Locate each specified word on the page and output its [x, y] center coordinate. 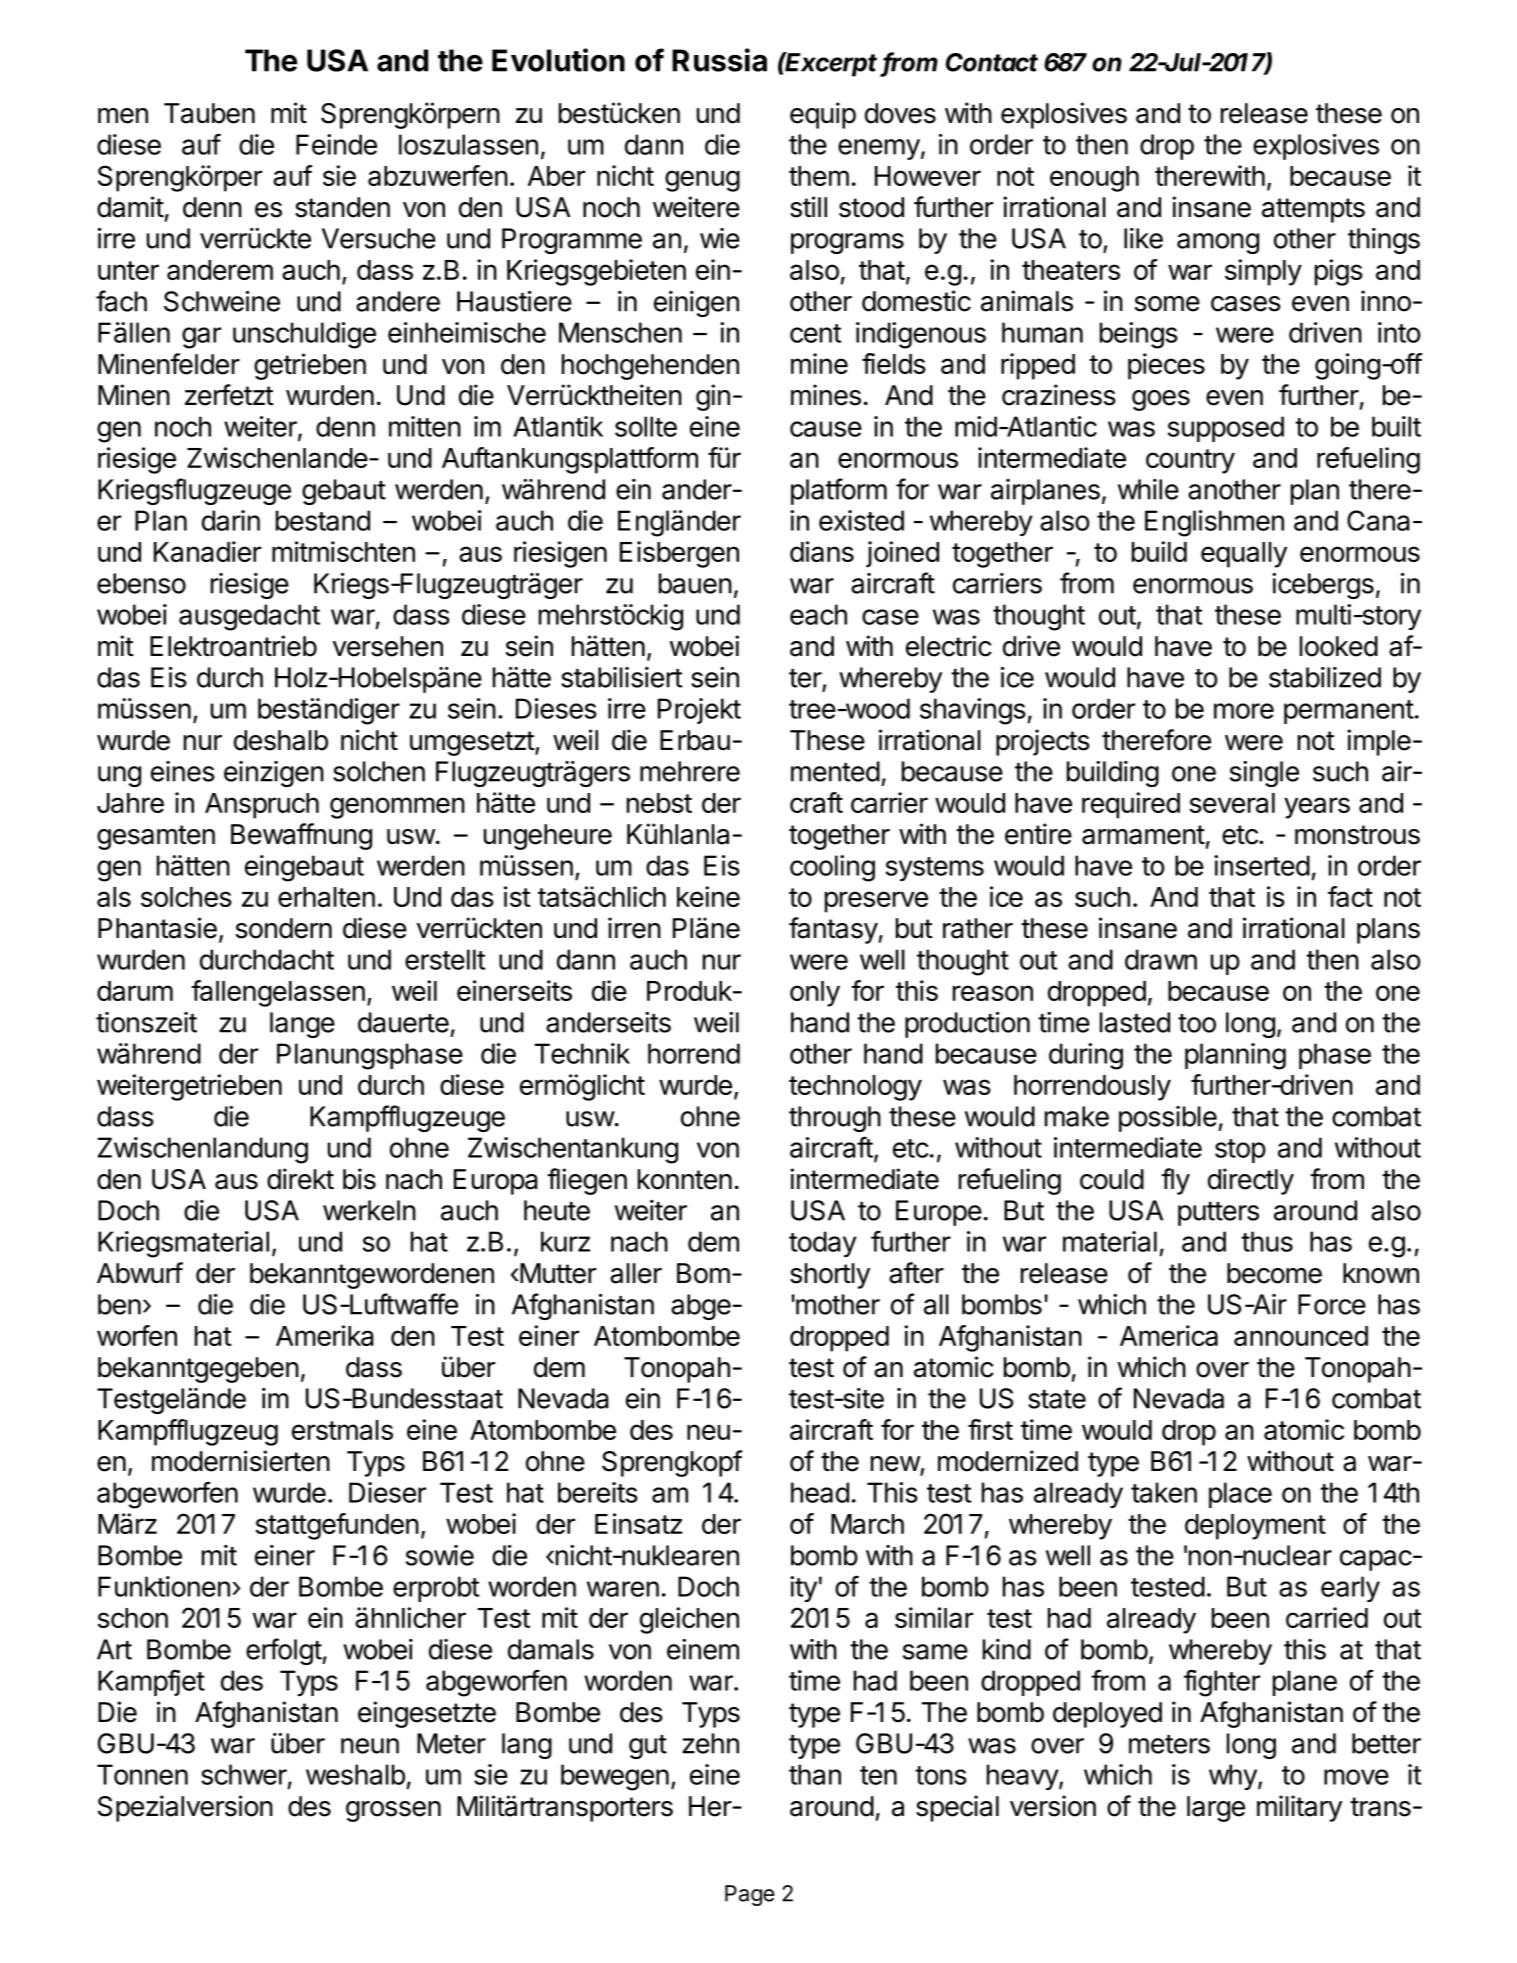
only [815, 994]
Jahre [130, 803]
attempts [1313, 210]
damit [130, 207]
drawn [1161, 959]
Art [114, 1649]
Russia [719, 60]
